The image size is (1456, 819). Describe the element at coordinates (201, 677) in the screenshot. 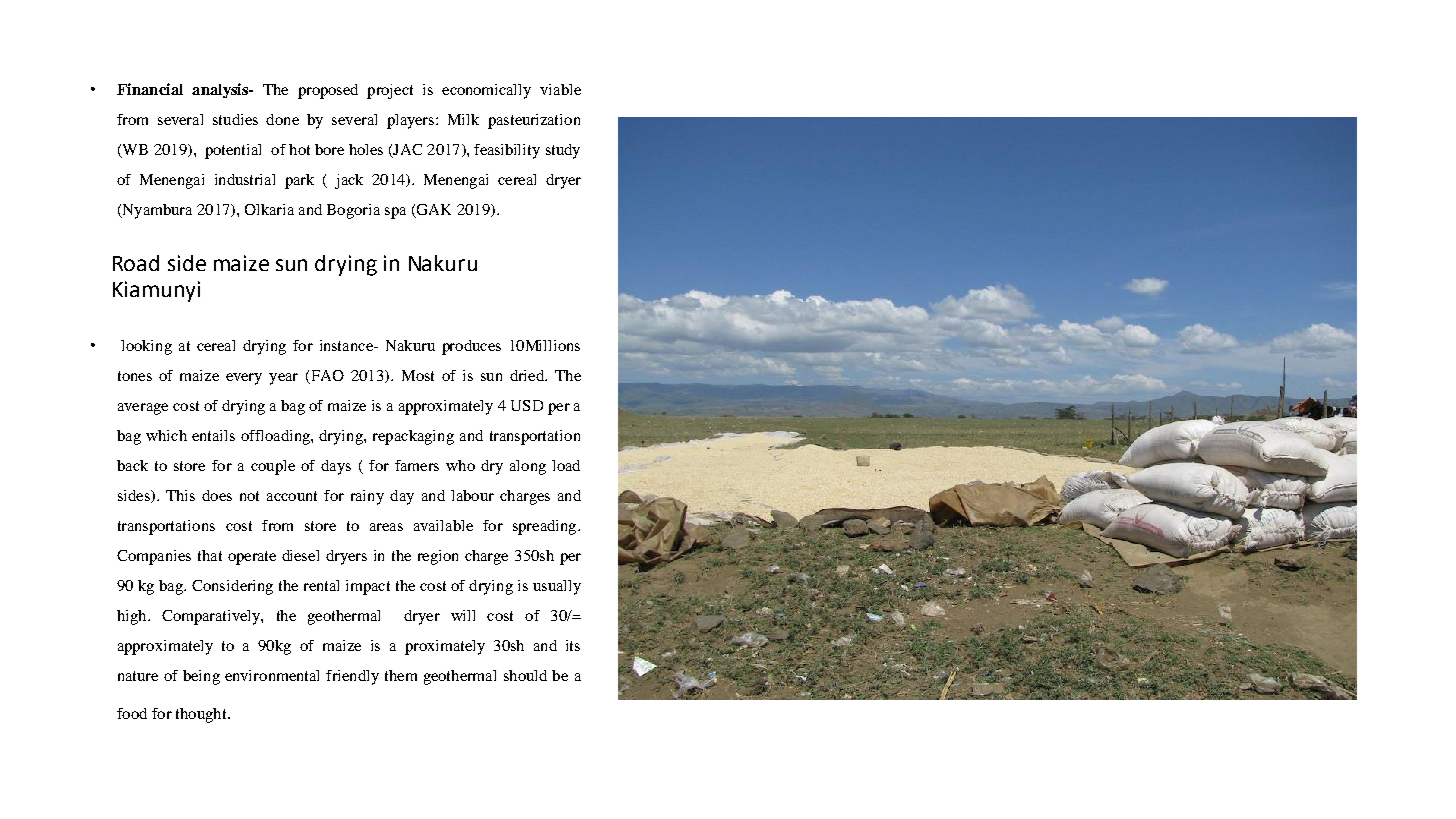

I see `being` at that location.
